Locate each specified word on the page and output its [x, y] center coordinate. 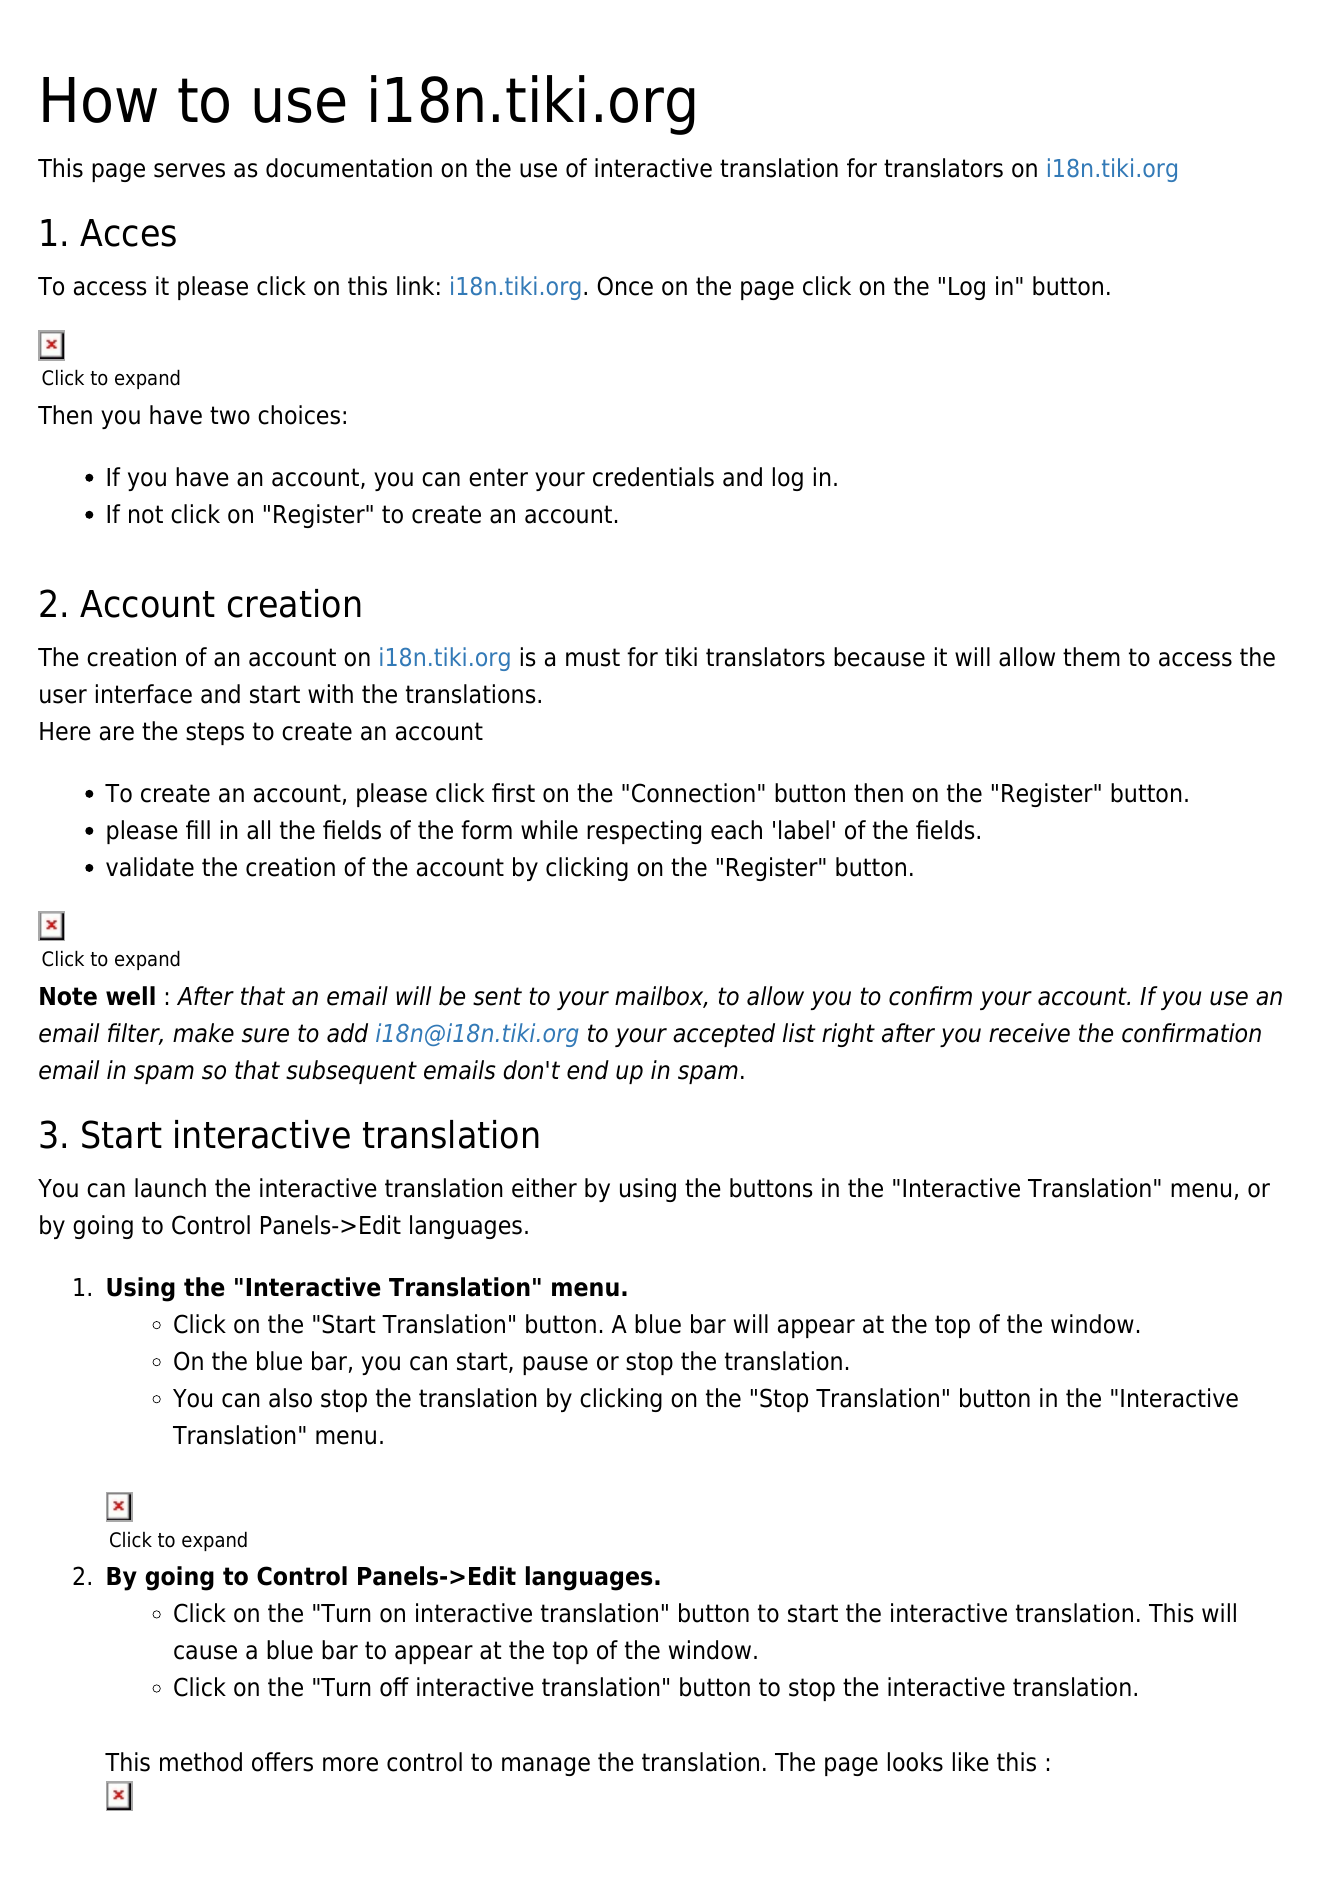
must [593, 657]
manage [546, 1766]
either [544, 1188]
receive [1029, 1033]
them [1091, 657]
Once [625, 286]
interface [144, 694]
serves [189, 170]
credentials [653, 477]
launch [170, 1188]
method [201, 1762]
